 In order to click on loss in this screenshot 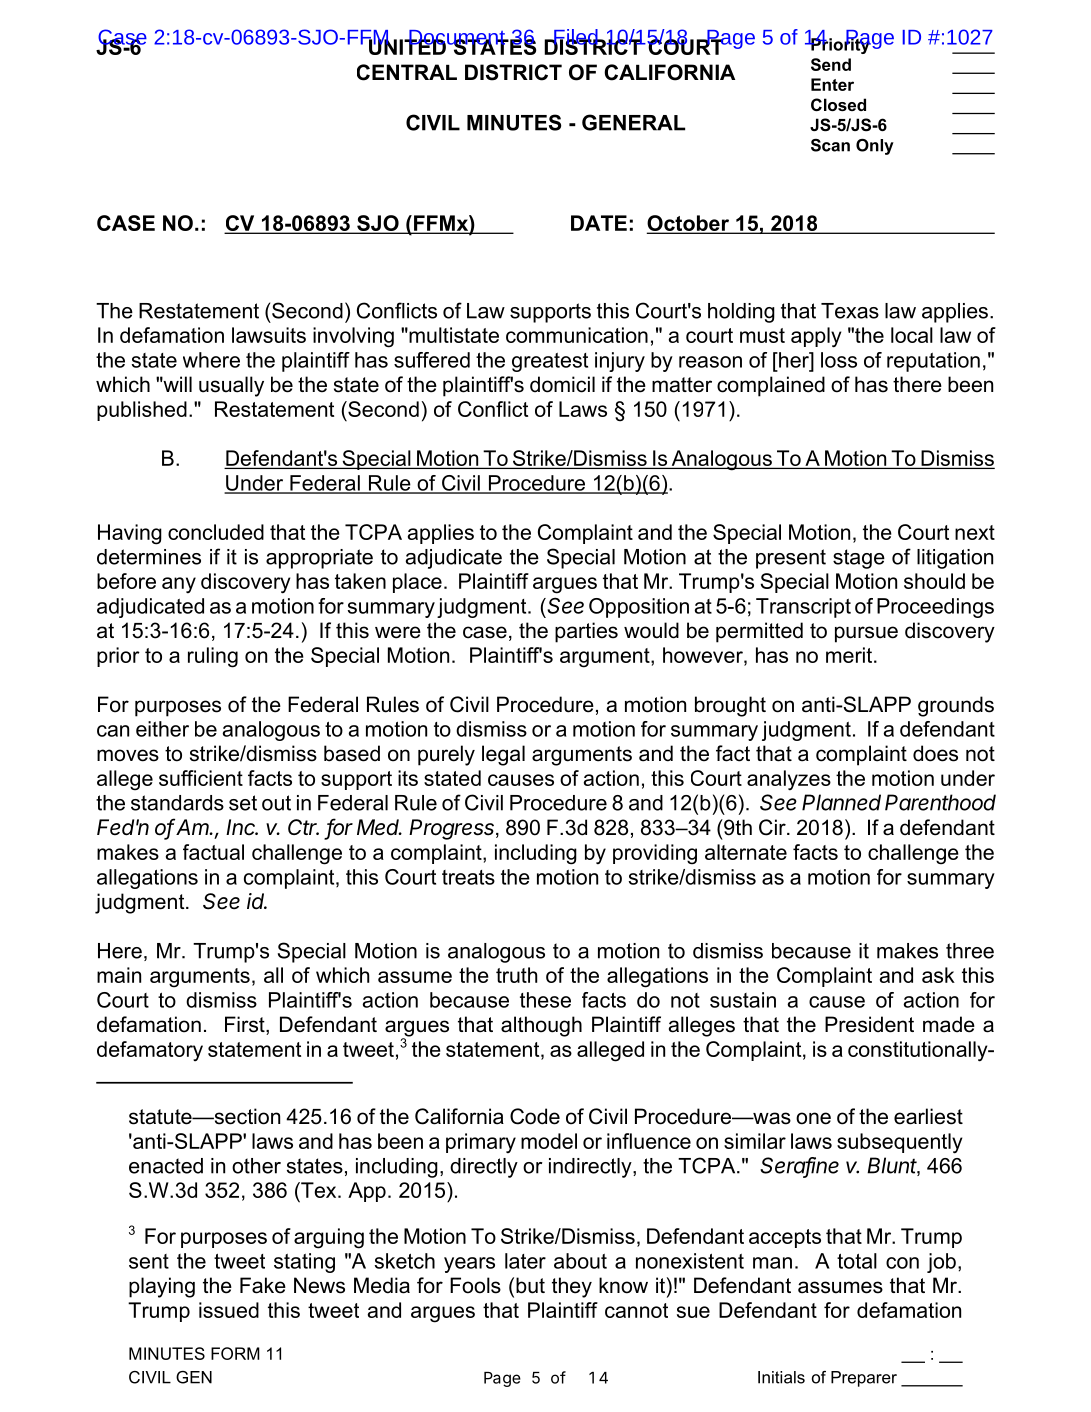, I will do `click(839, 360)`.
